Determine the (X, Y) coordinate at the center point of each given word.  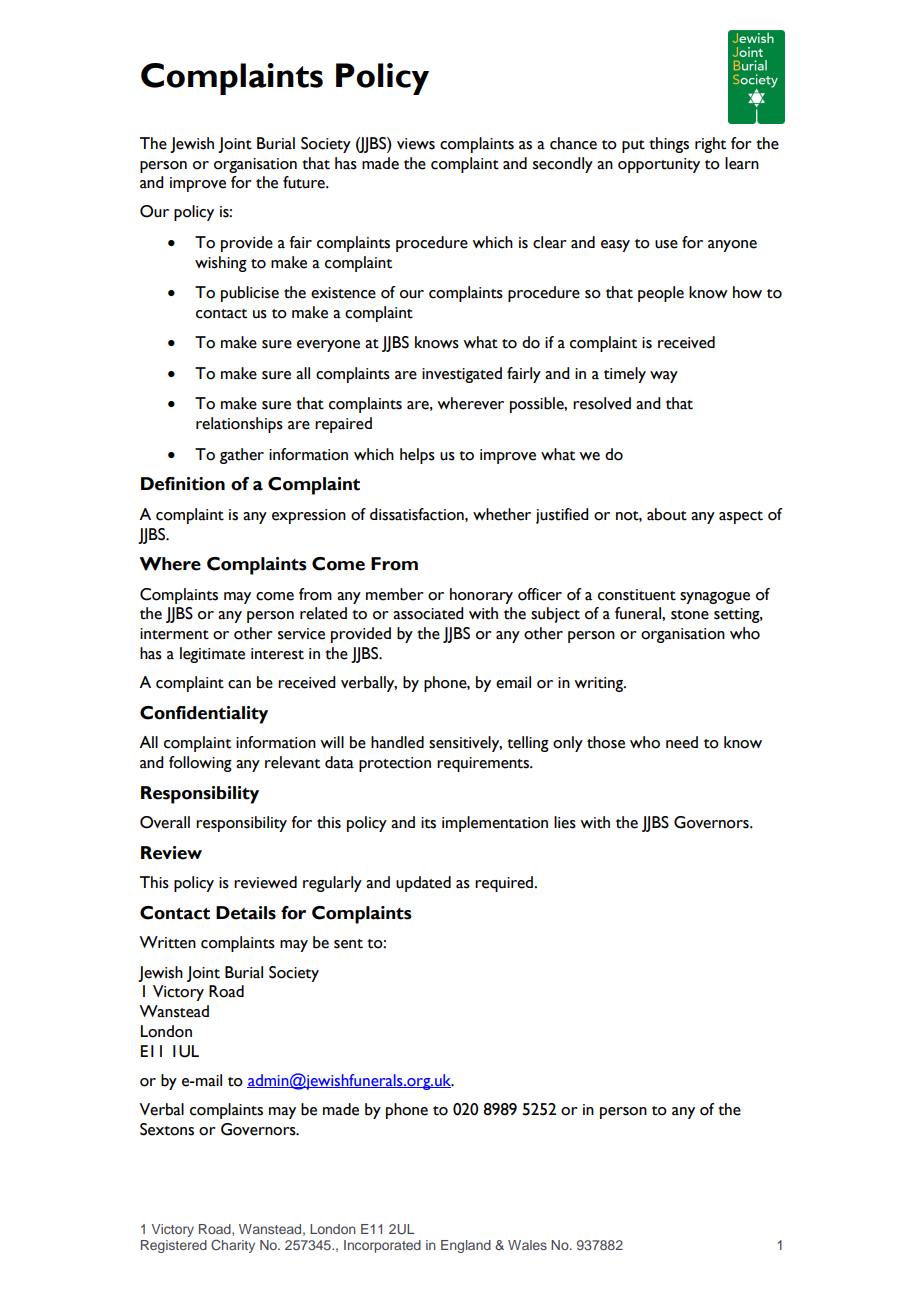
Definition (183, 484)
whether (502, 514)
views (416, 144)
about (667, 514)
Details (246, 913)
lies (565, 822)
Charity (233, 1246)
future (305, 182)
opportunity (659, 165)
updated (423, 884)
